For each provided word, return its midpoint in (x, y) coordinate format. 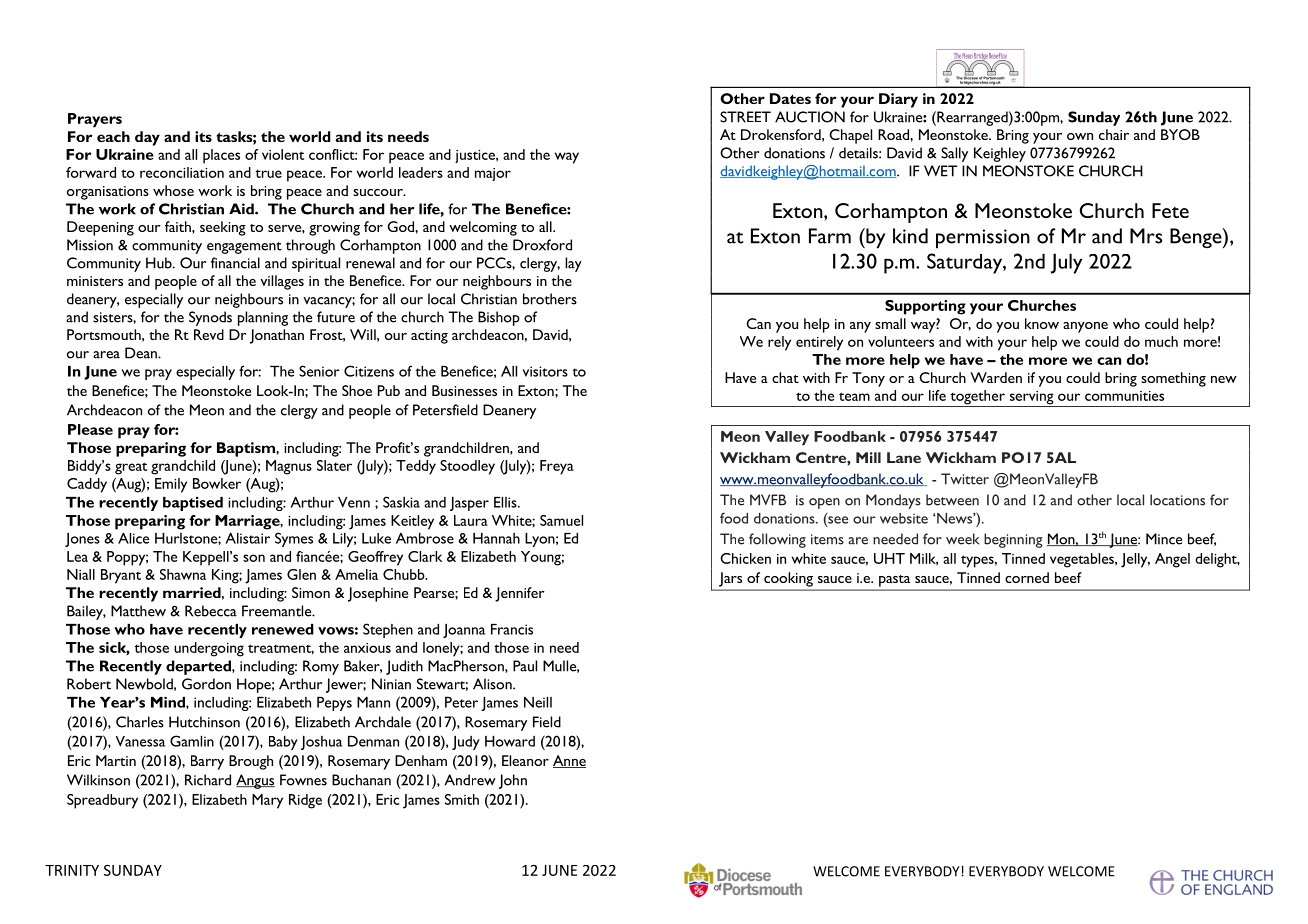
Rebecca (211, 611)
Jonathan (277, 336)
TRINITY (72, 870)
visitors (545, 371)
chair (1114, 134)
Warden (996, 377)
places (221, 156)
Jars (730, 579)
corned (1027, 577)
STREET (745, 117)
